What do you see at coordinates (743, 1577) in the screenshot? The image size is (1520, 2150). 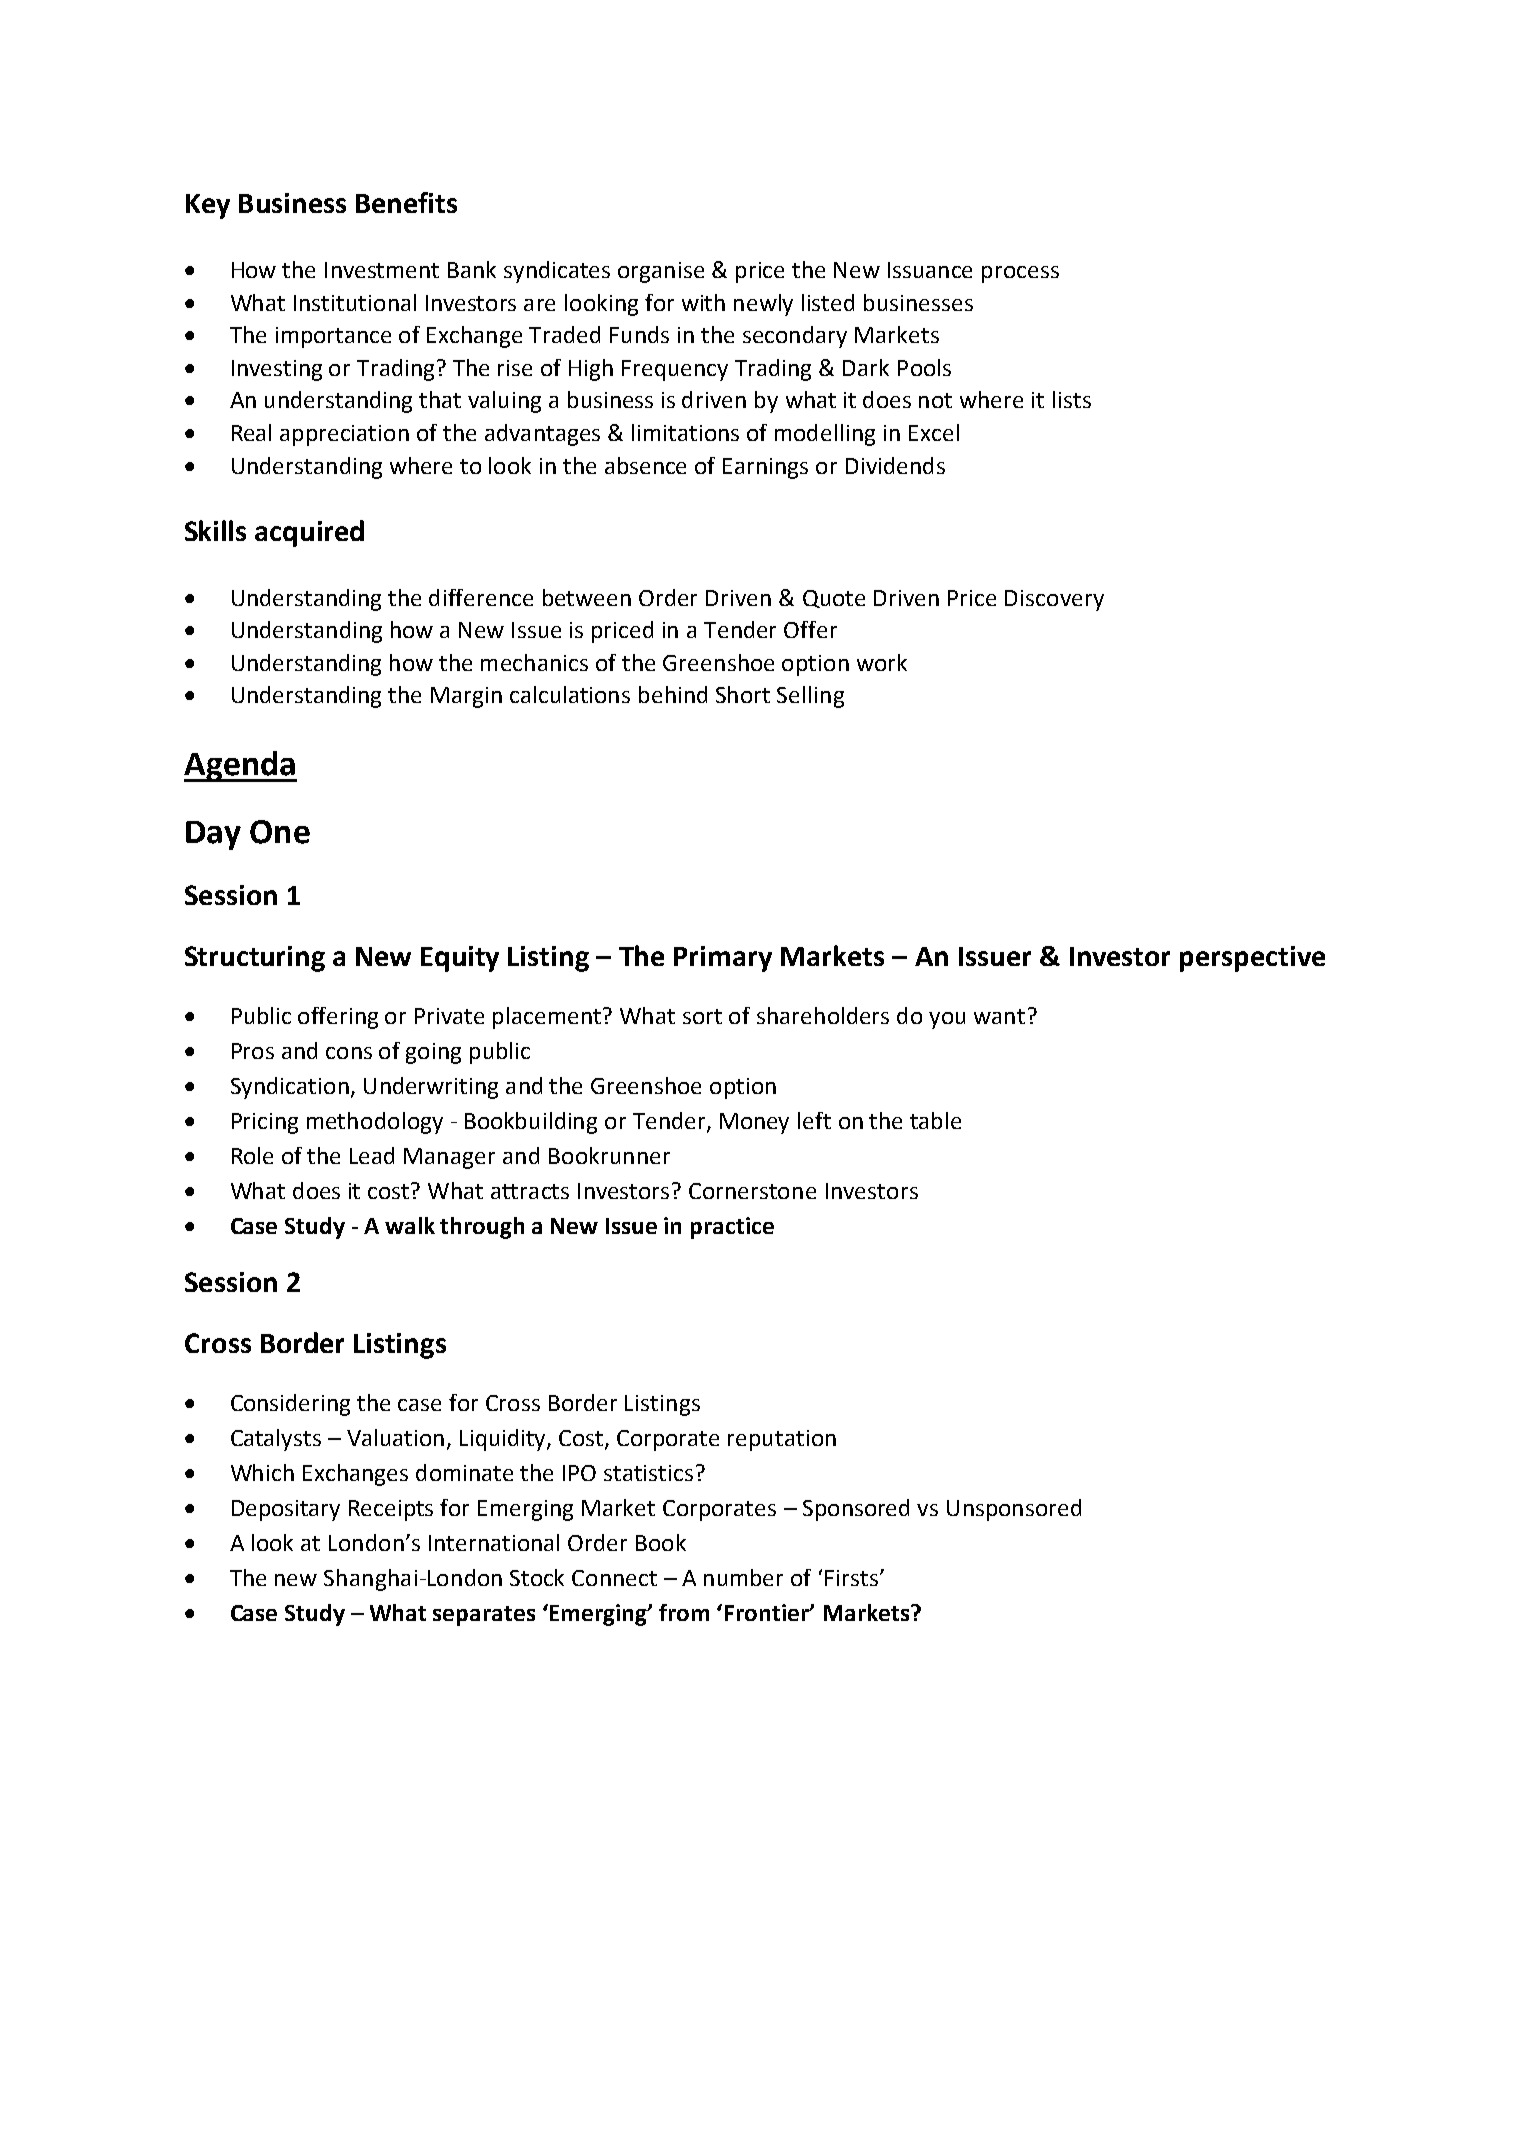 I see `number` at bounding box center [743, 1577].
